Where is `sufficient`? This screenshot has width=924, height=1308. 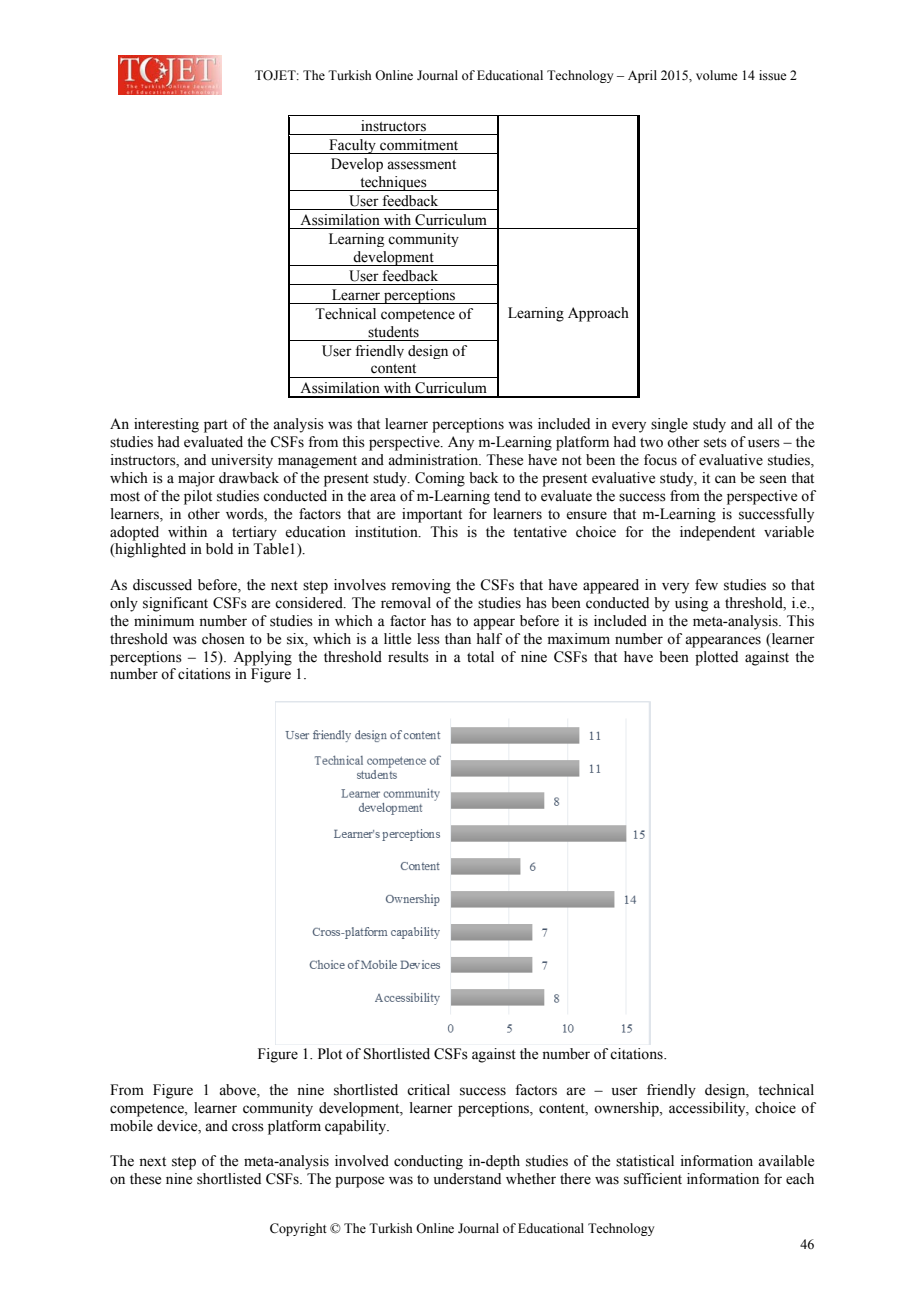
sufficient is located at coordinates (653, 1179).
